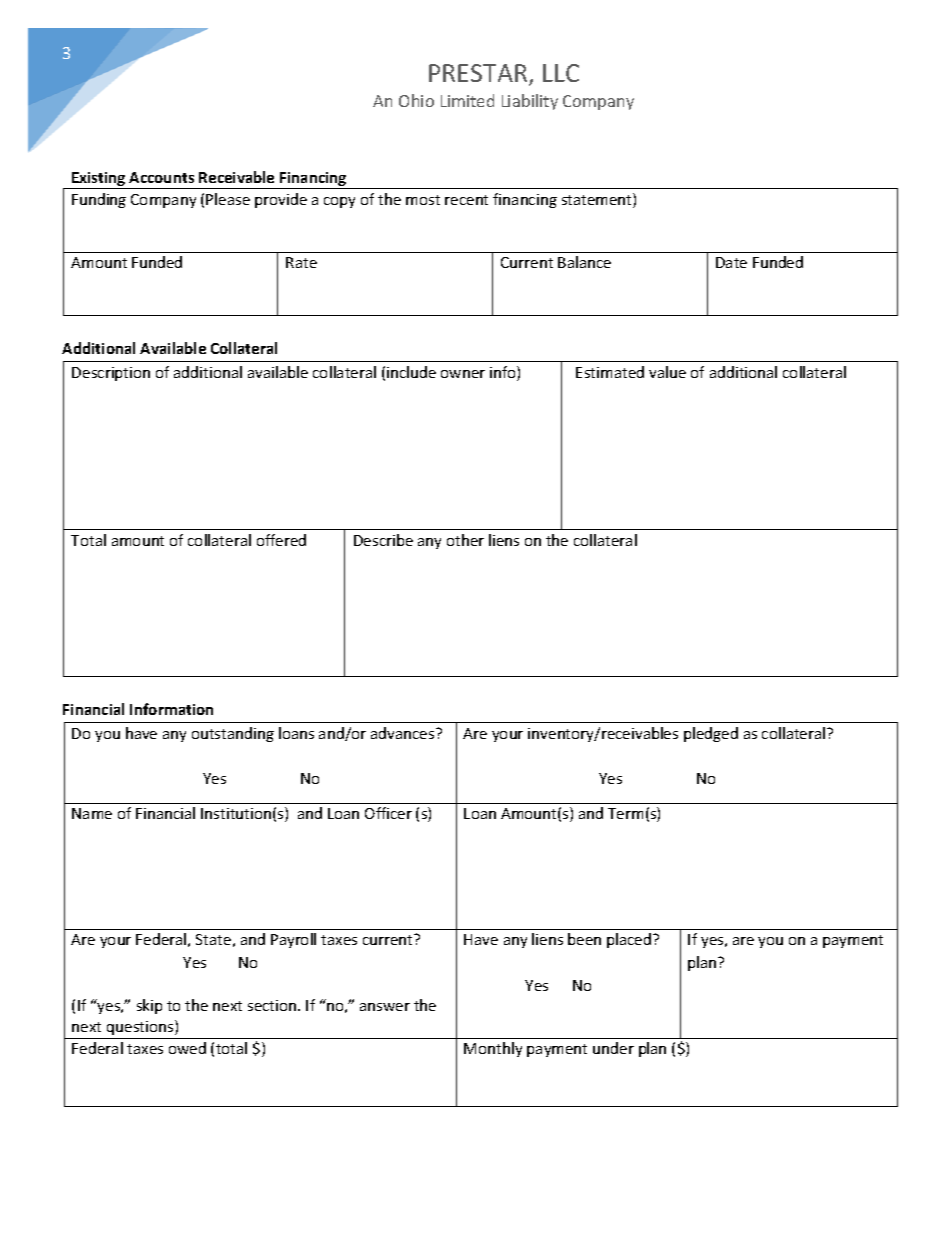  What do you see at coordinates (161, 177) in the screenshot?
I see `Accounts` at bounding box center [161, 177].
